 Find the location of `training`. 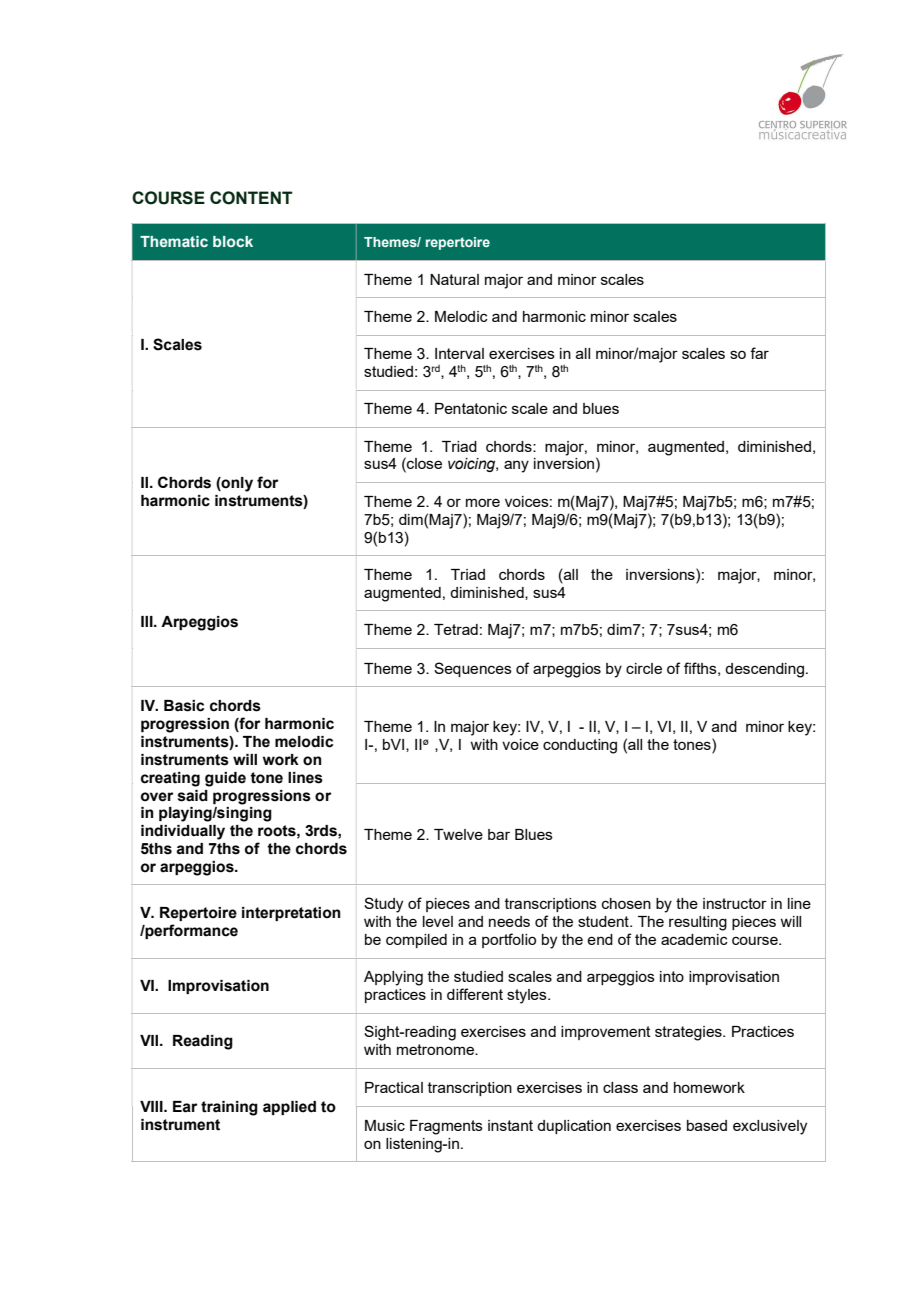

training is located at coordinates (229, 1108).
